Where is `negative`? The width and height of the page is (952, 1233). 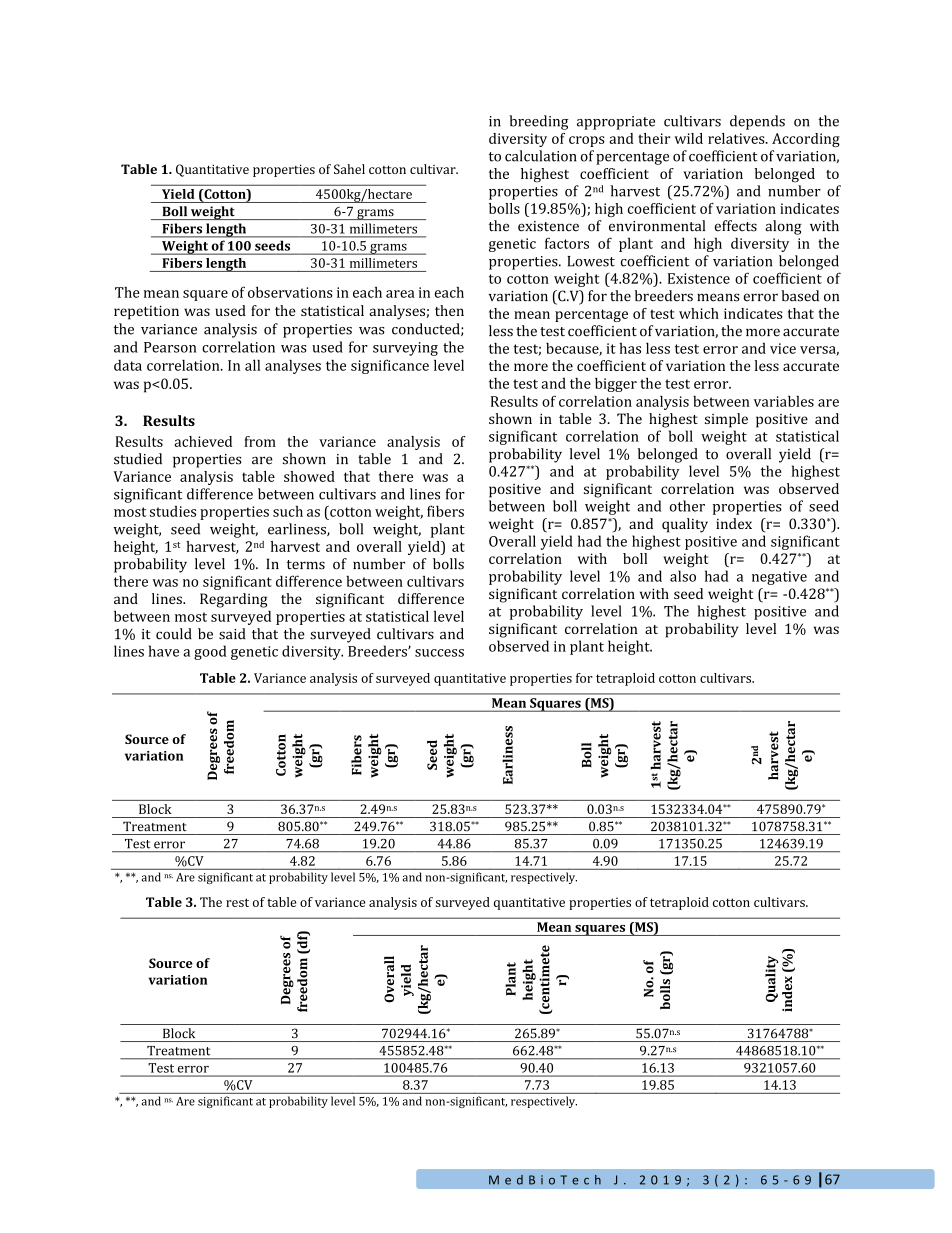 negative is located at coordinates (779, 578).
